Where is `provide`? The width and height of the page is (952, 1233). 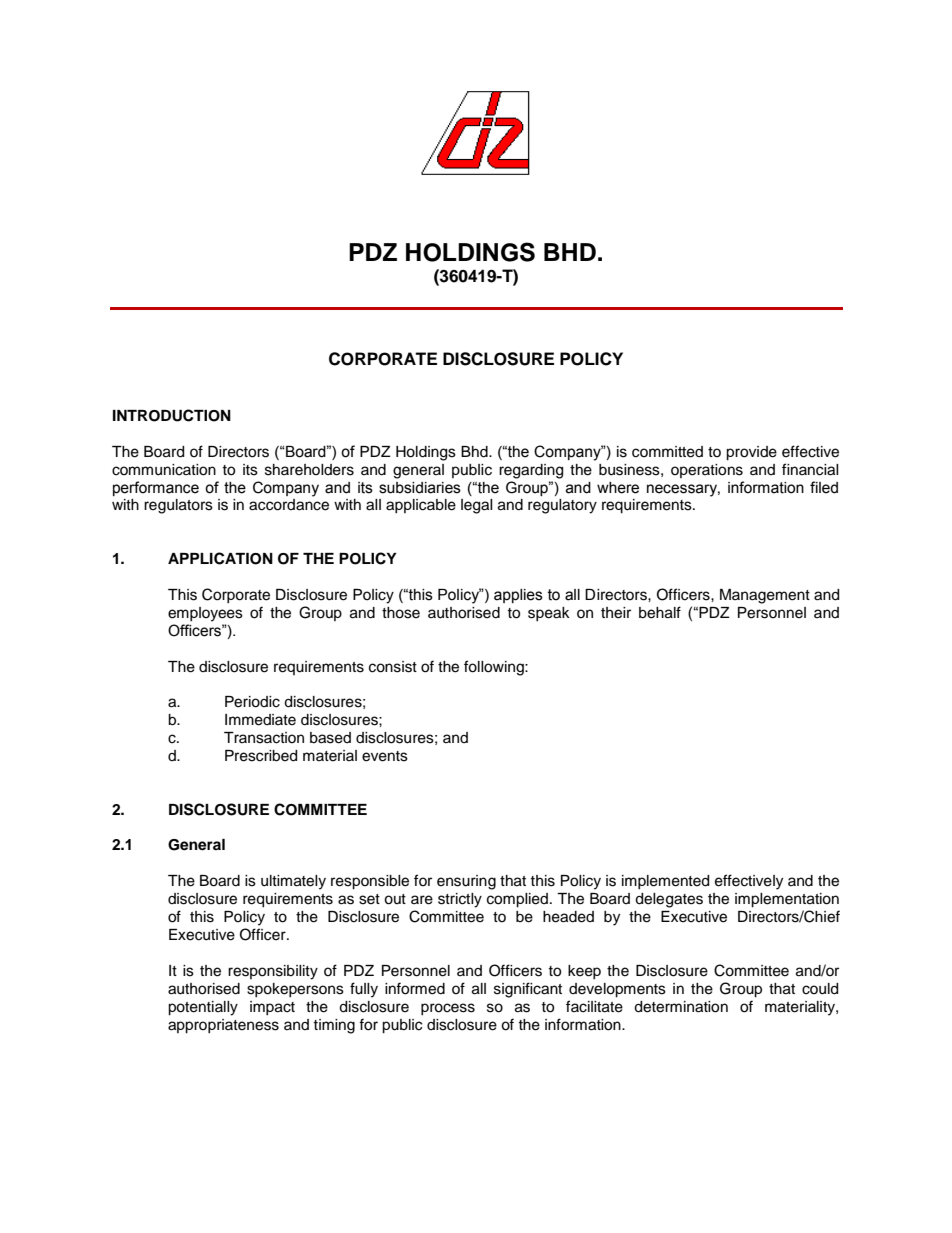 provide is located at coordinates (751, 453).
